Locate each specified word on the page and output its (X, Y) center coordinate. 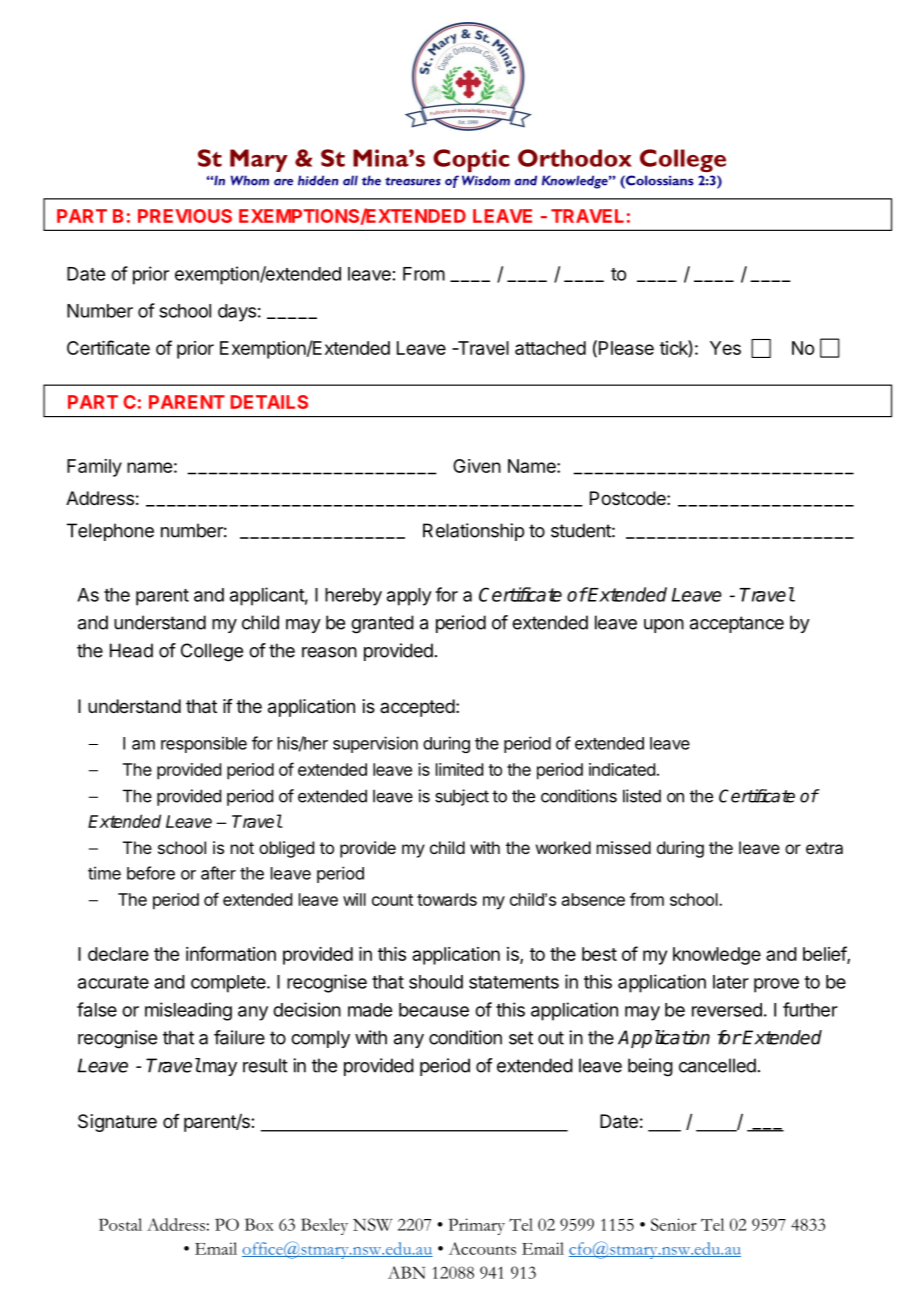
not (242, 848)
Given (477, 466)
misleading (188, 1011)
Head (131, 650)
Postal (120, 1224)
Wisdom (486, 180)
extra (824, 848)
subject (462, 797)
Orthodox (575, 158)
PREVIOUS (185, 216)
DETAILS (269, 402)
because (434, 1010)
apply (409, 597)
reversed (727, 1010)
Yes (725, 348)
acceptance (737, 624)
